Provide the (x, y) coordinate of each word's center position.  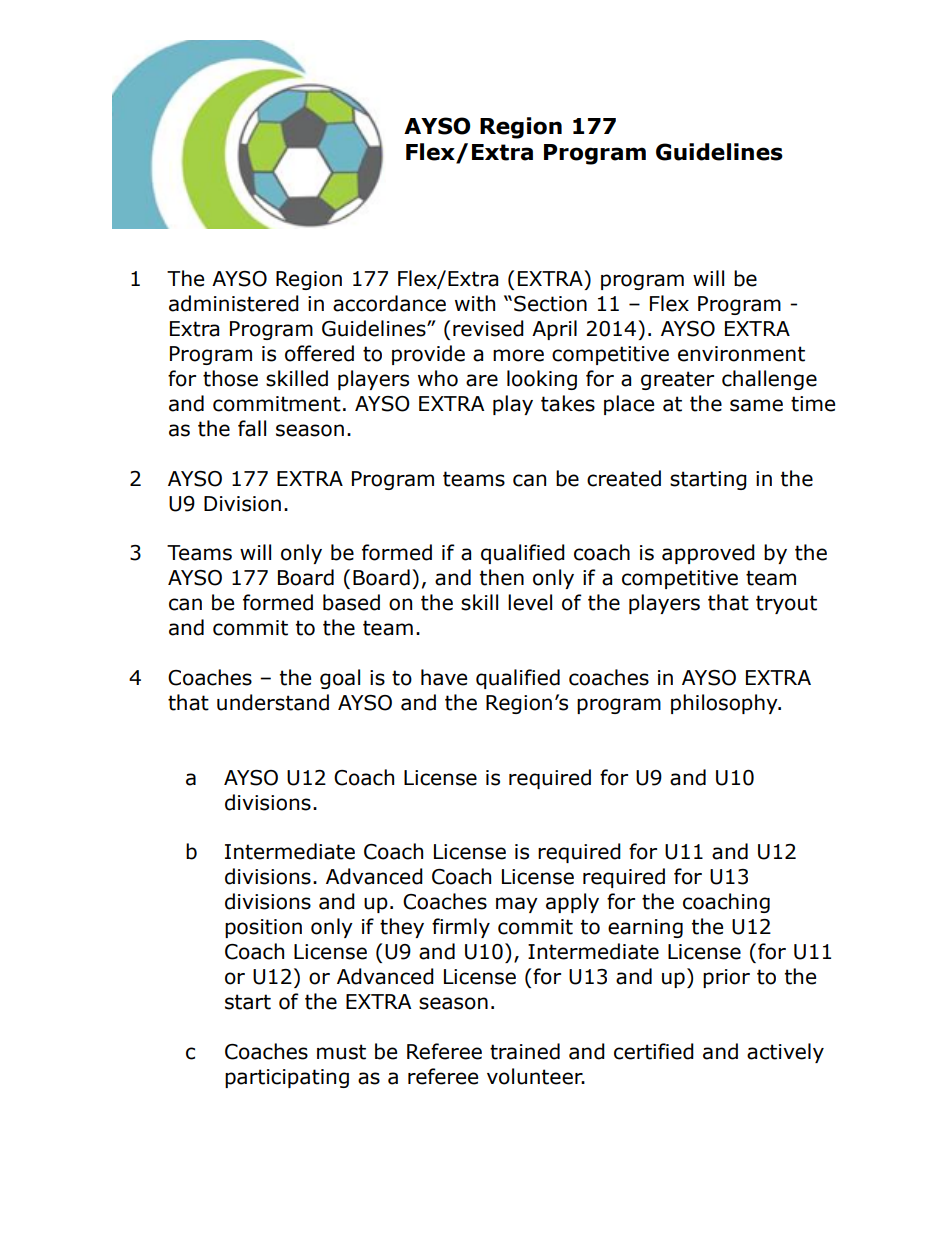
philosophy (725, 704)
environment (741, 354)
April (554, 330)
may (517, 905)
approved (708, 554)
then (502, 577)
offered (319, 353)
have (444, 677)
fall (252, 428)
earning (645, 928)
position (263, 928)
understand (273, 702)
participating (287, 1078)
